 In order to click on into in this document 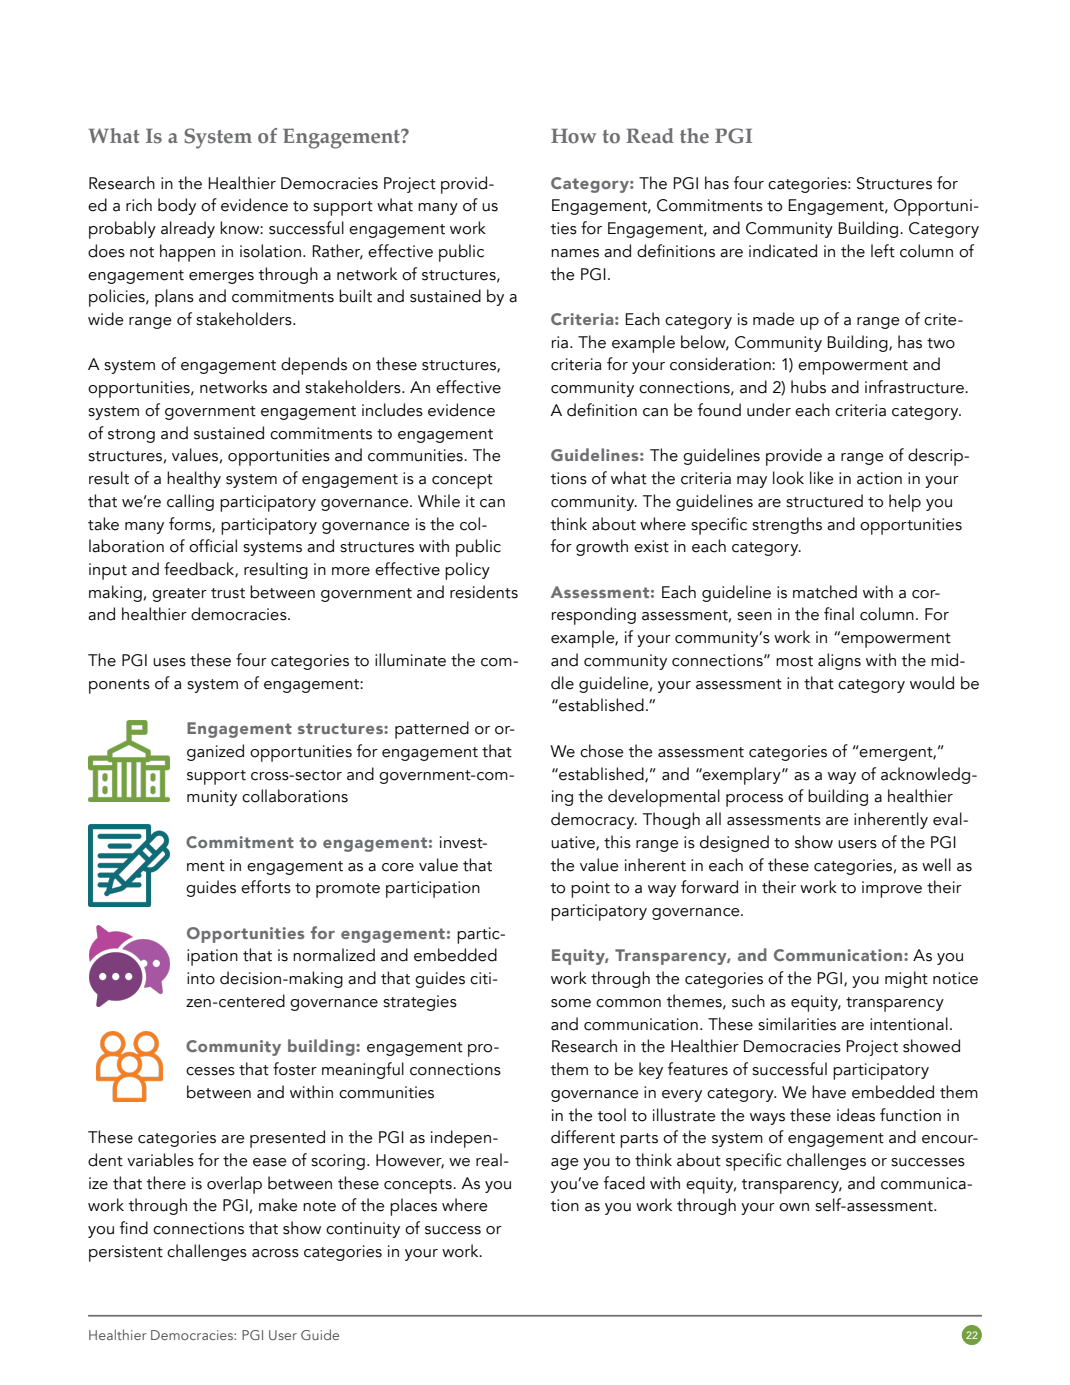, I will do `click(201, 978)`.
